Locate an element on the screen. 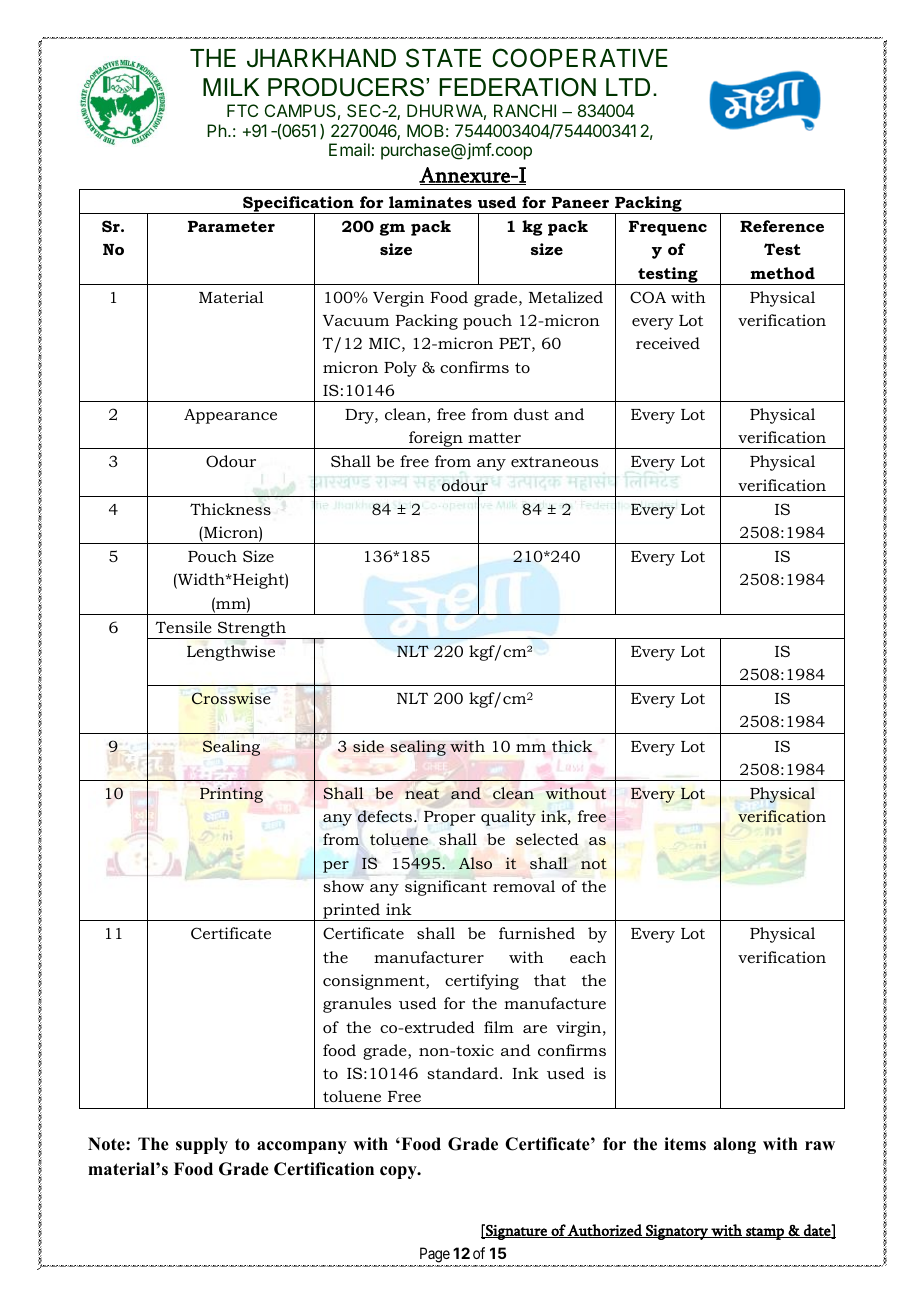  supply is located at coordinates (202, 1145).
